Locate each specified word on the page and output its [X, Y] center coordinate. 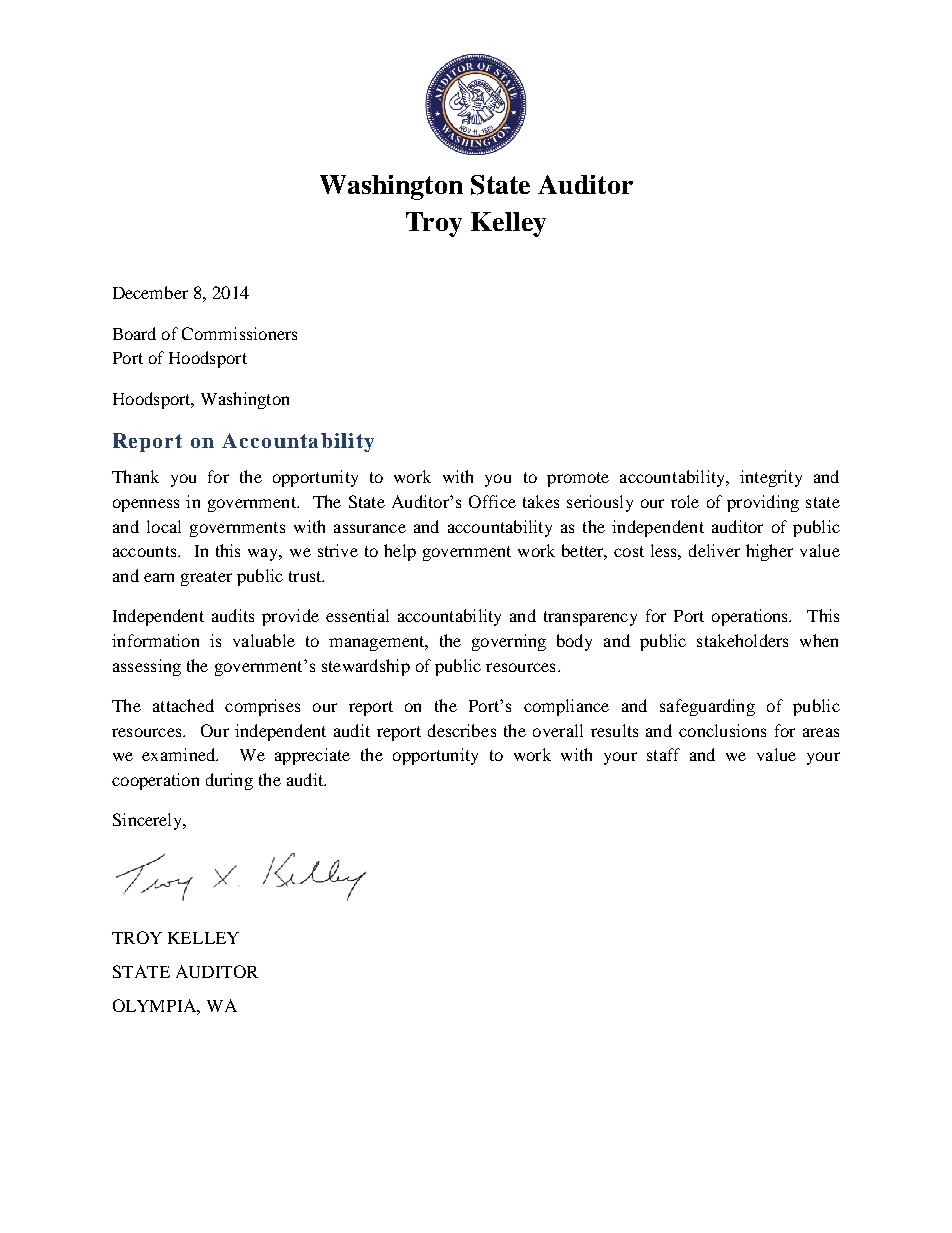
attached [183, 705]
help [400, 552]
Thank [135, 476]
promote [578, 479]
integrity [771, 478]
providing [763, 503]
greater [206, 578]
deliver [714, 550]
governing [509, 642]
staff [663, 754]
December [150, 292]
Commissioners [239, 333]
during [229, 781]
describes [462, 730]
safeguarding [707, 707]
